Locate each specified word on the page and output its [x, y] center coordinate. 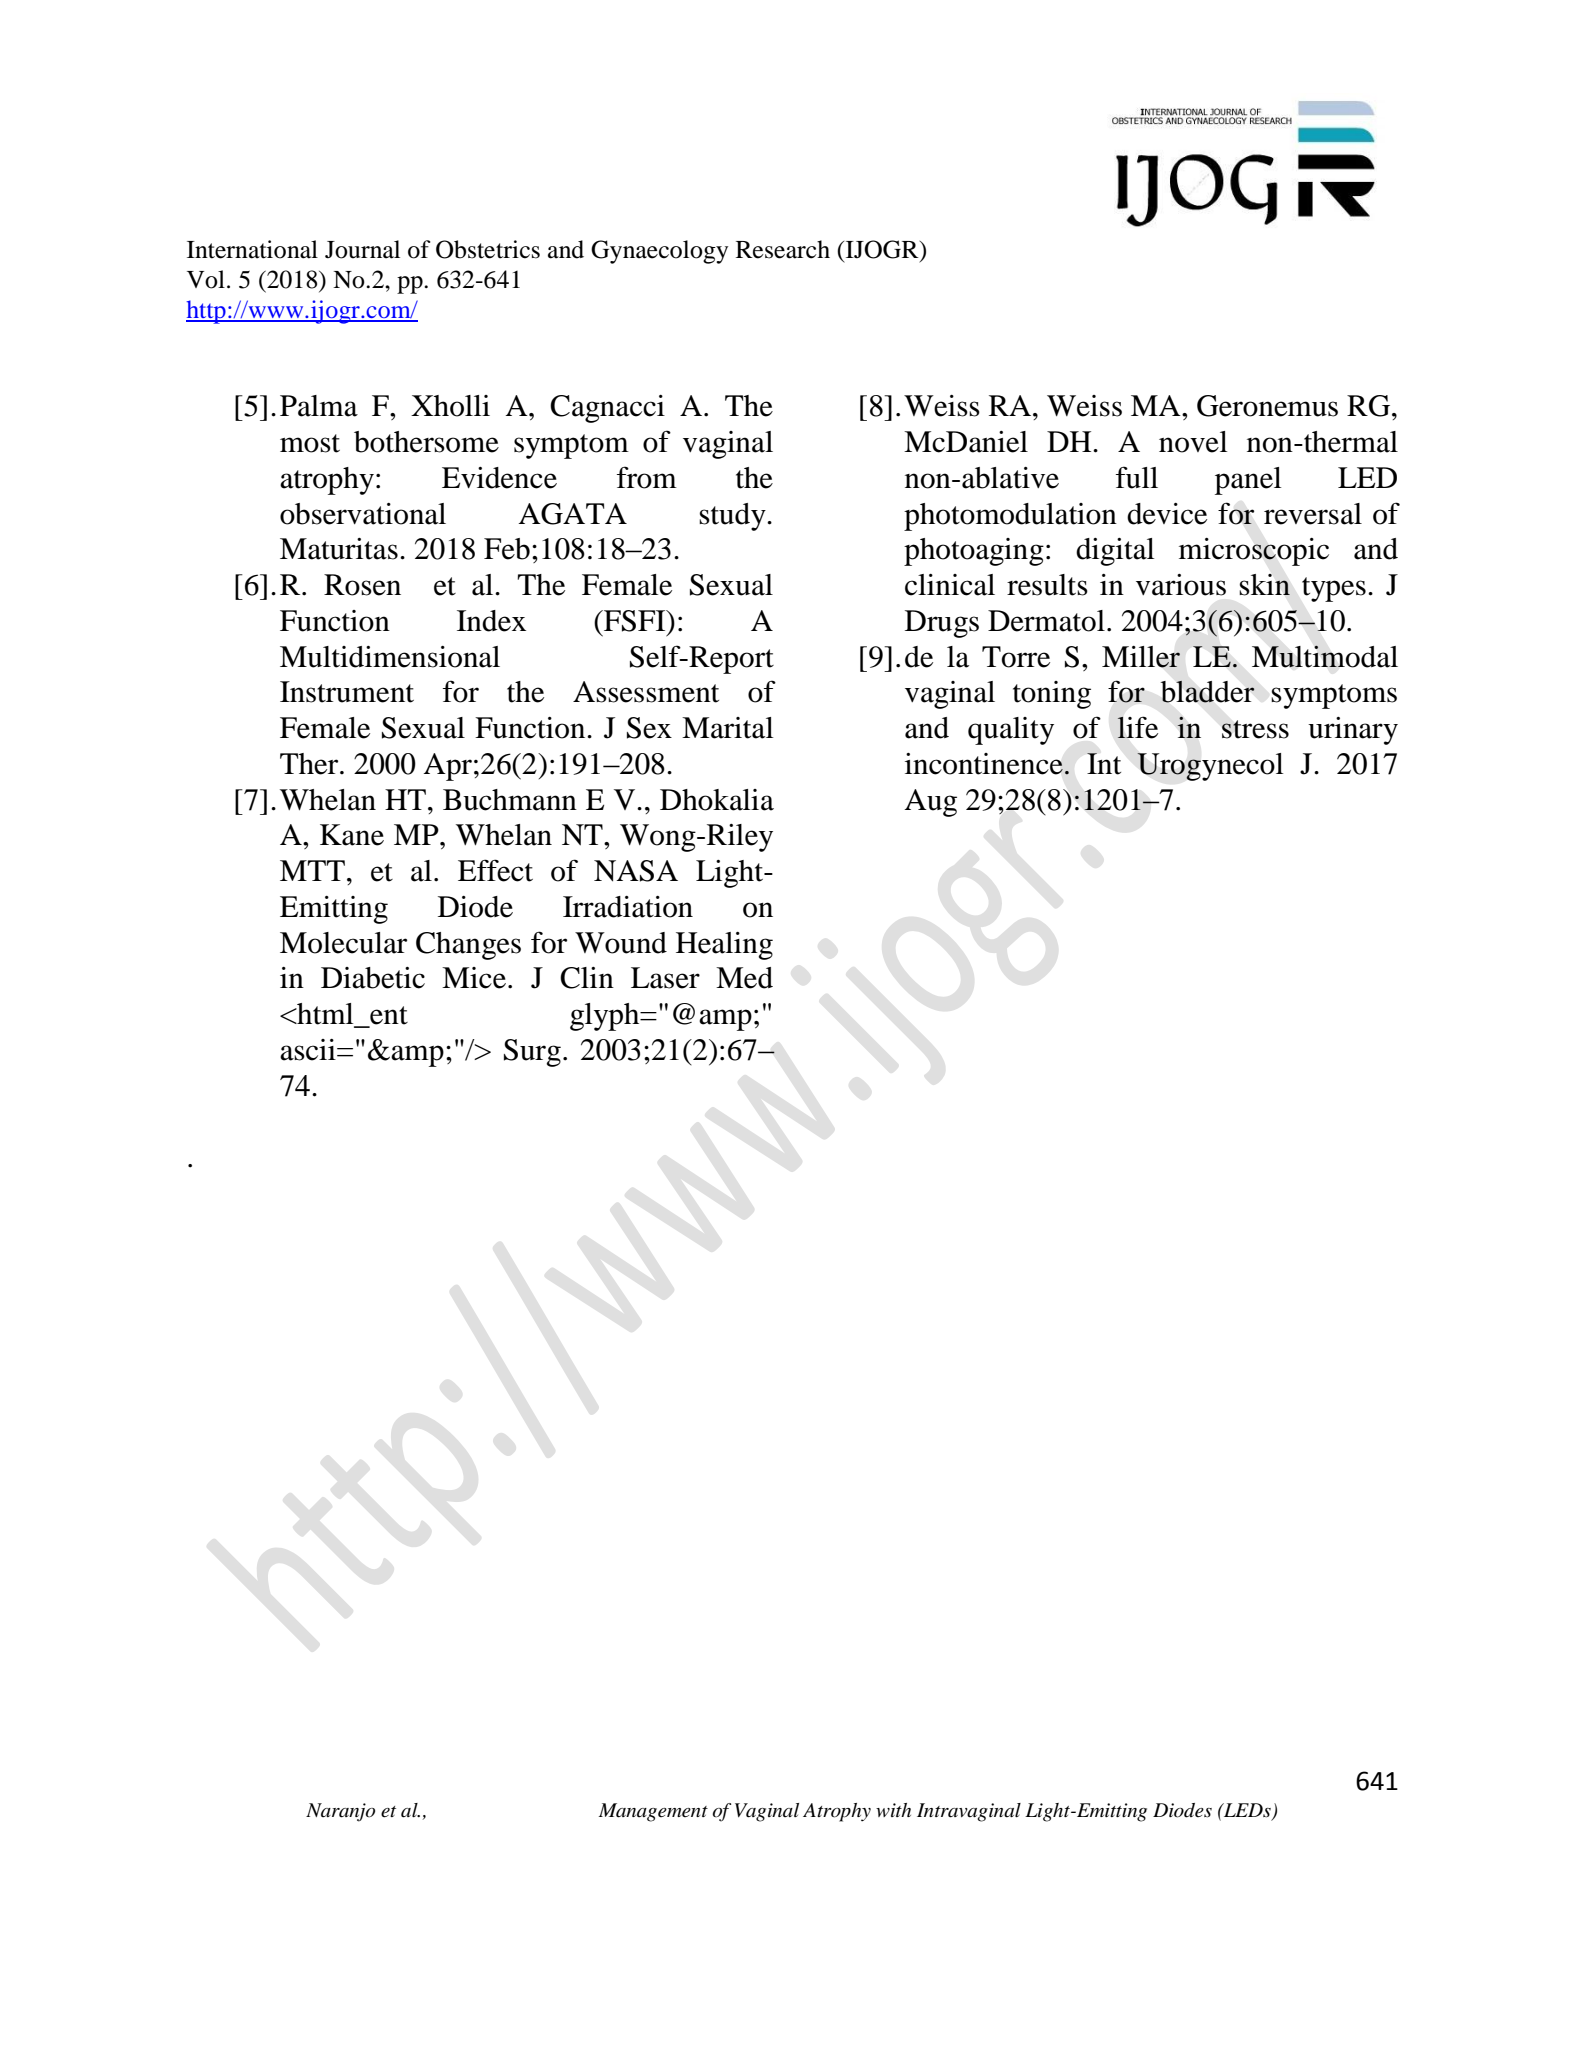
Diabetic [373, 978]
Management [653, 1812]
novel [1193, 442]
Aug [931, 803]
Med [744, 978]
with [893, 1810]
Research [783, 249]
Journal [362, 249]
